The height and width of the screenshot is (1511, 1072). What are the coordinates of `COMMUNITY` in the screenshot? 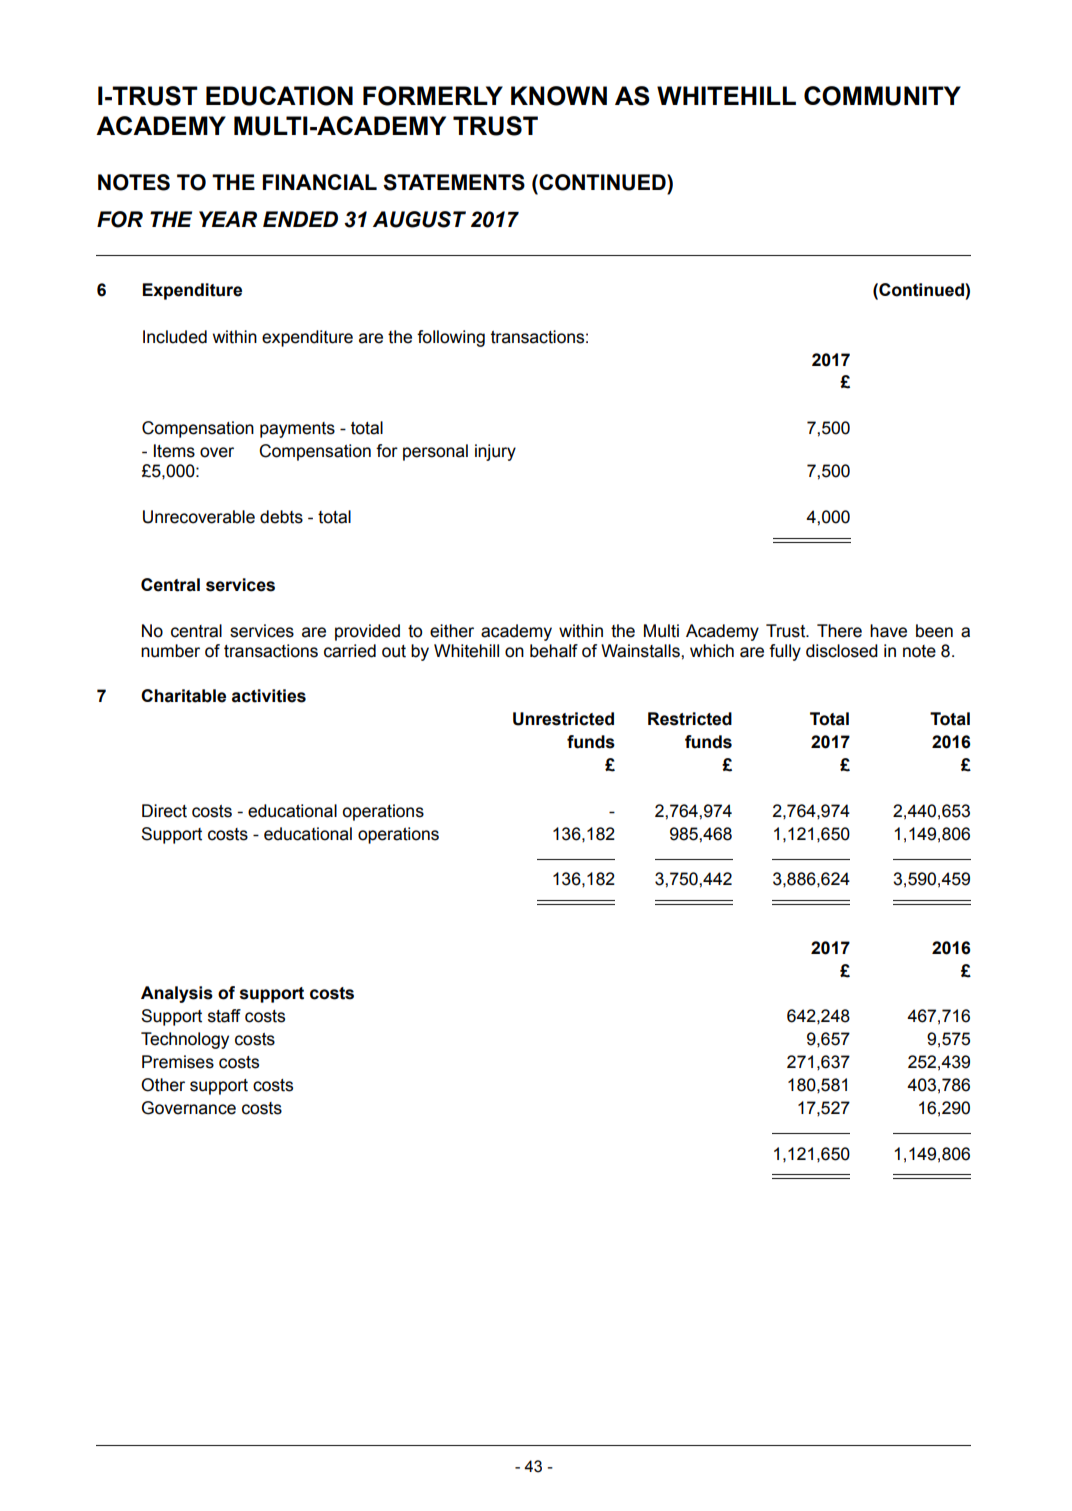 It's located at (882, 96).
